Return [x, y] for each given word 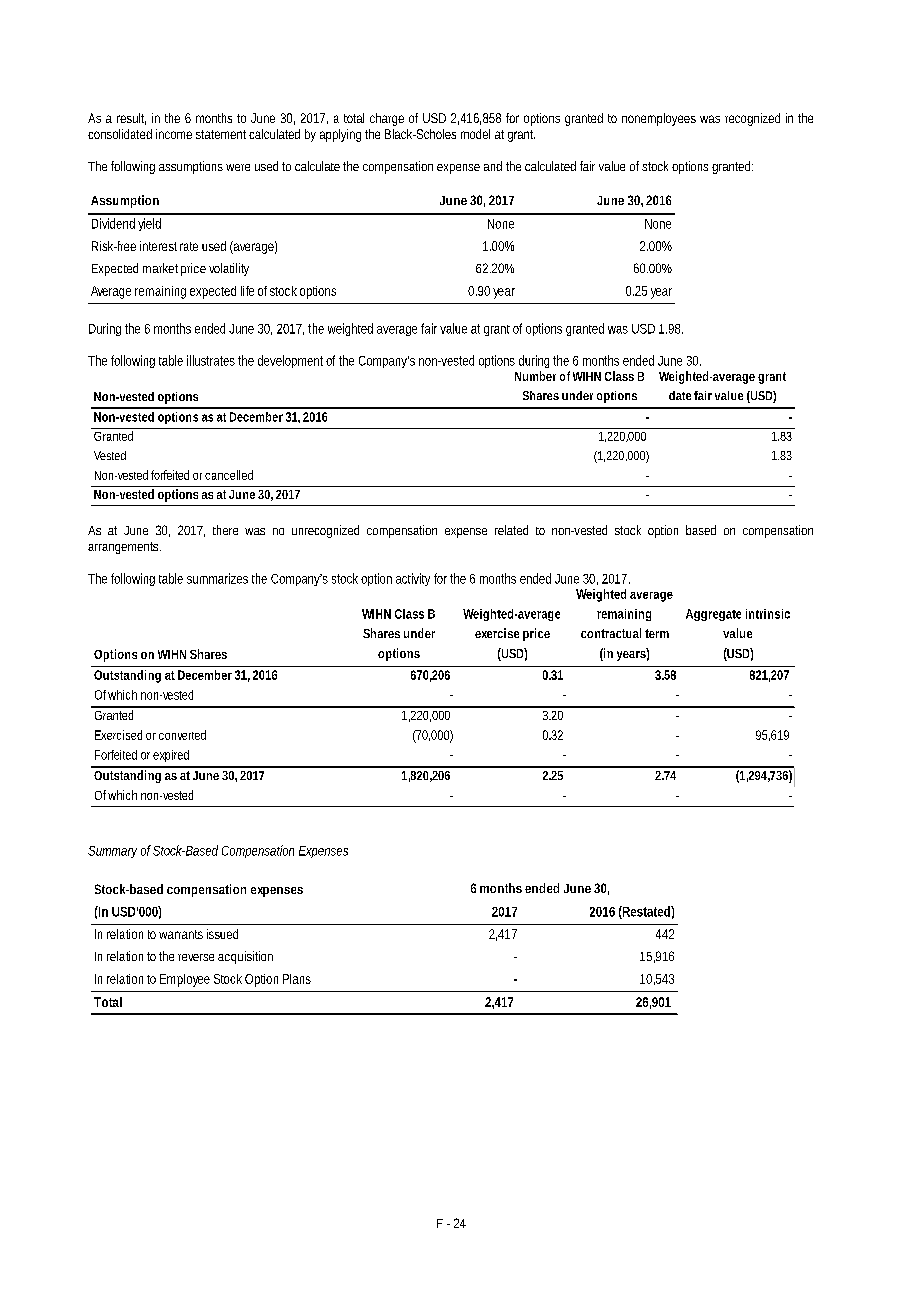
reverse [196, 957]
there [225, 530]
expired [171, 756]
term [657, 633]
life [247, 291]
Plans [297, 979]
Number [535, 376]
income [174, 134]
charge [387, 119]
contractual [611, 633]
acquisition [245, 957]
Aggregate [713, 615]
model [475, 134]
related [511, 530]
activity [413, 579]
